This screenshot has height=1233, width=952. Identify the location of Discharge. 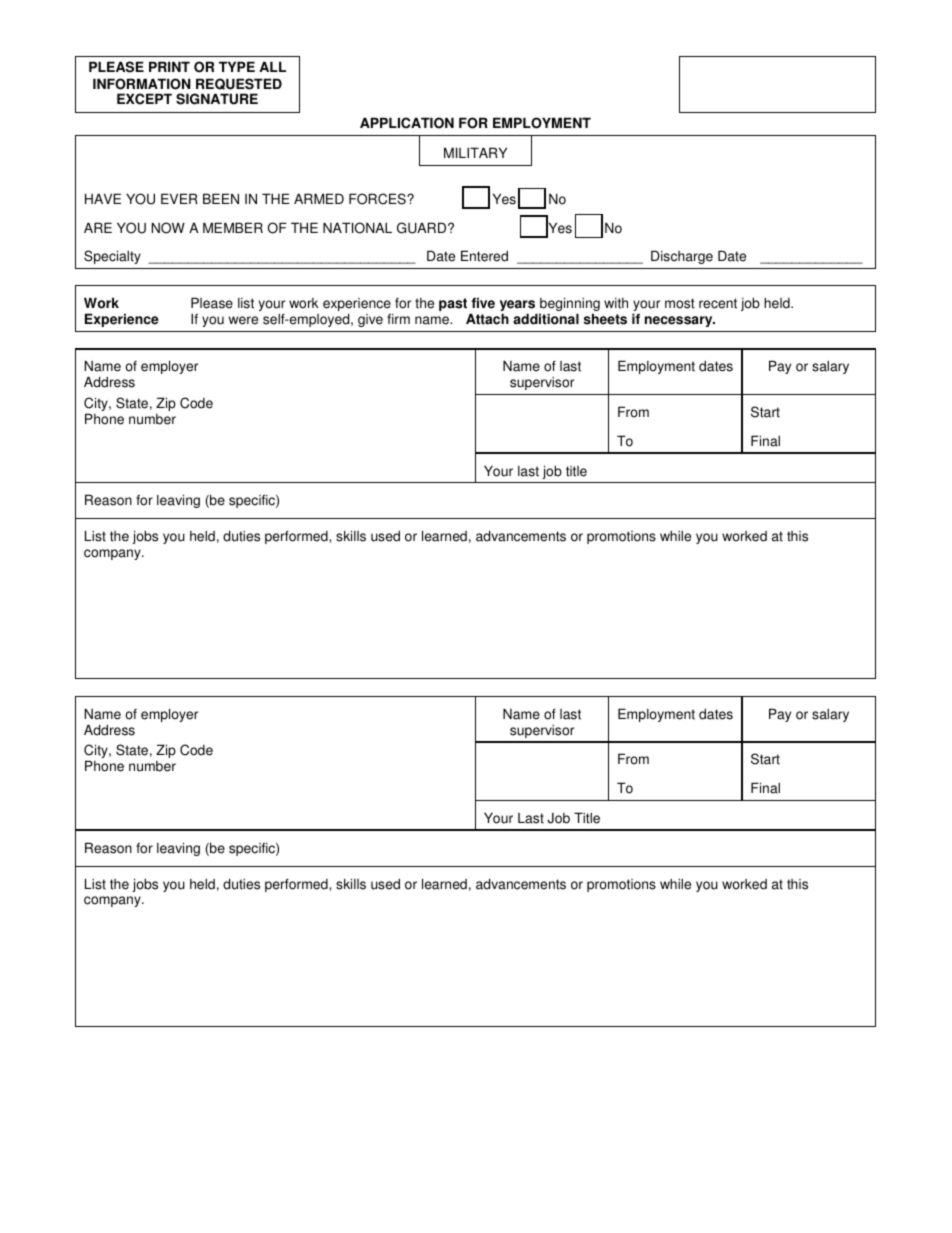
(682, 257).
